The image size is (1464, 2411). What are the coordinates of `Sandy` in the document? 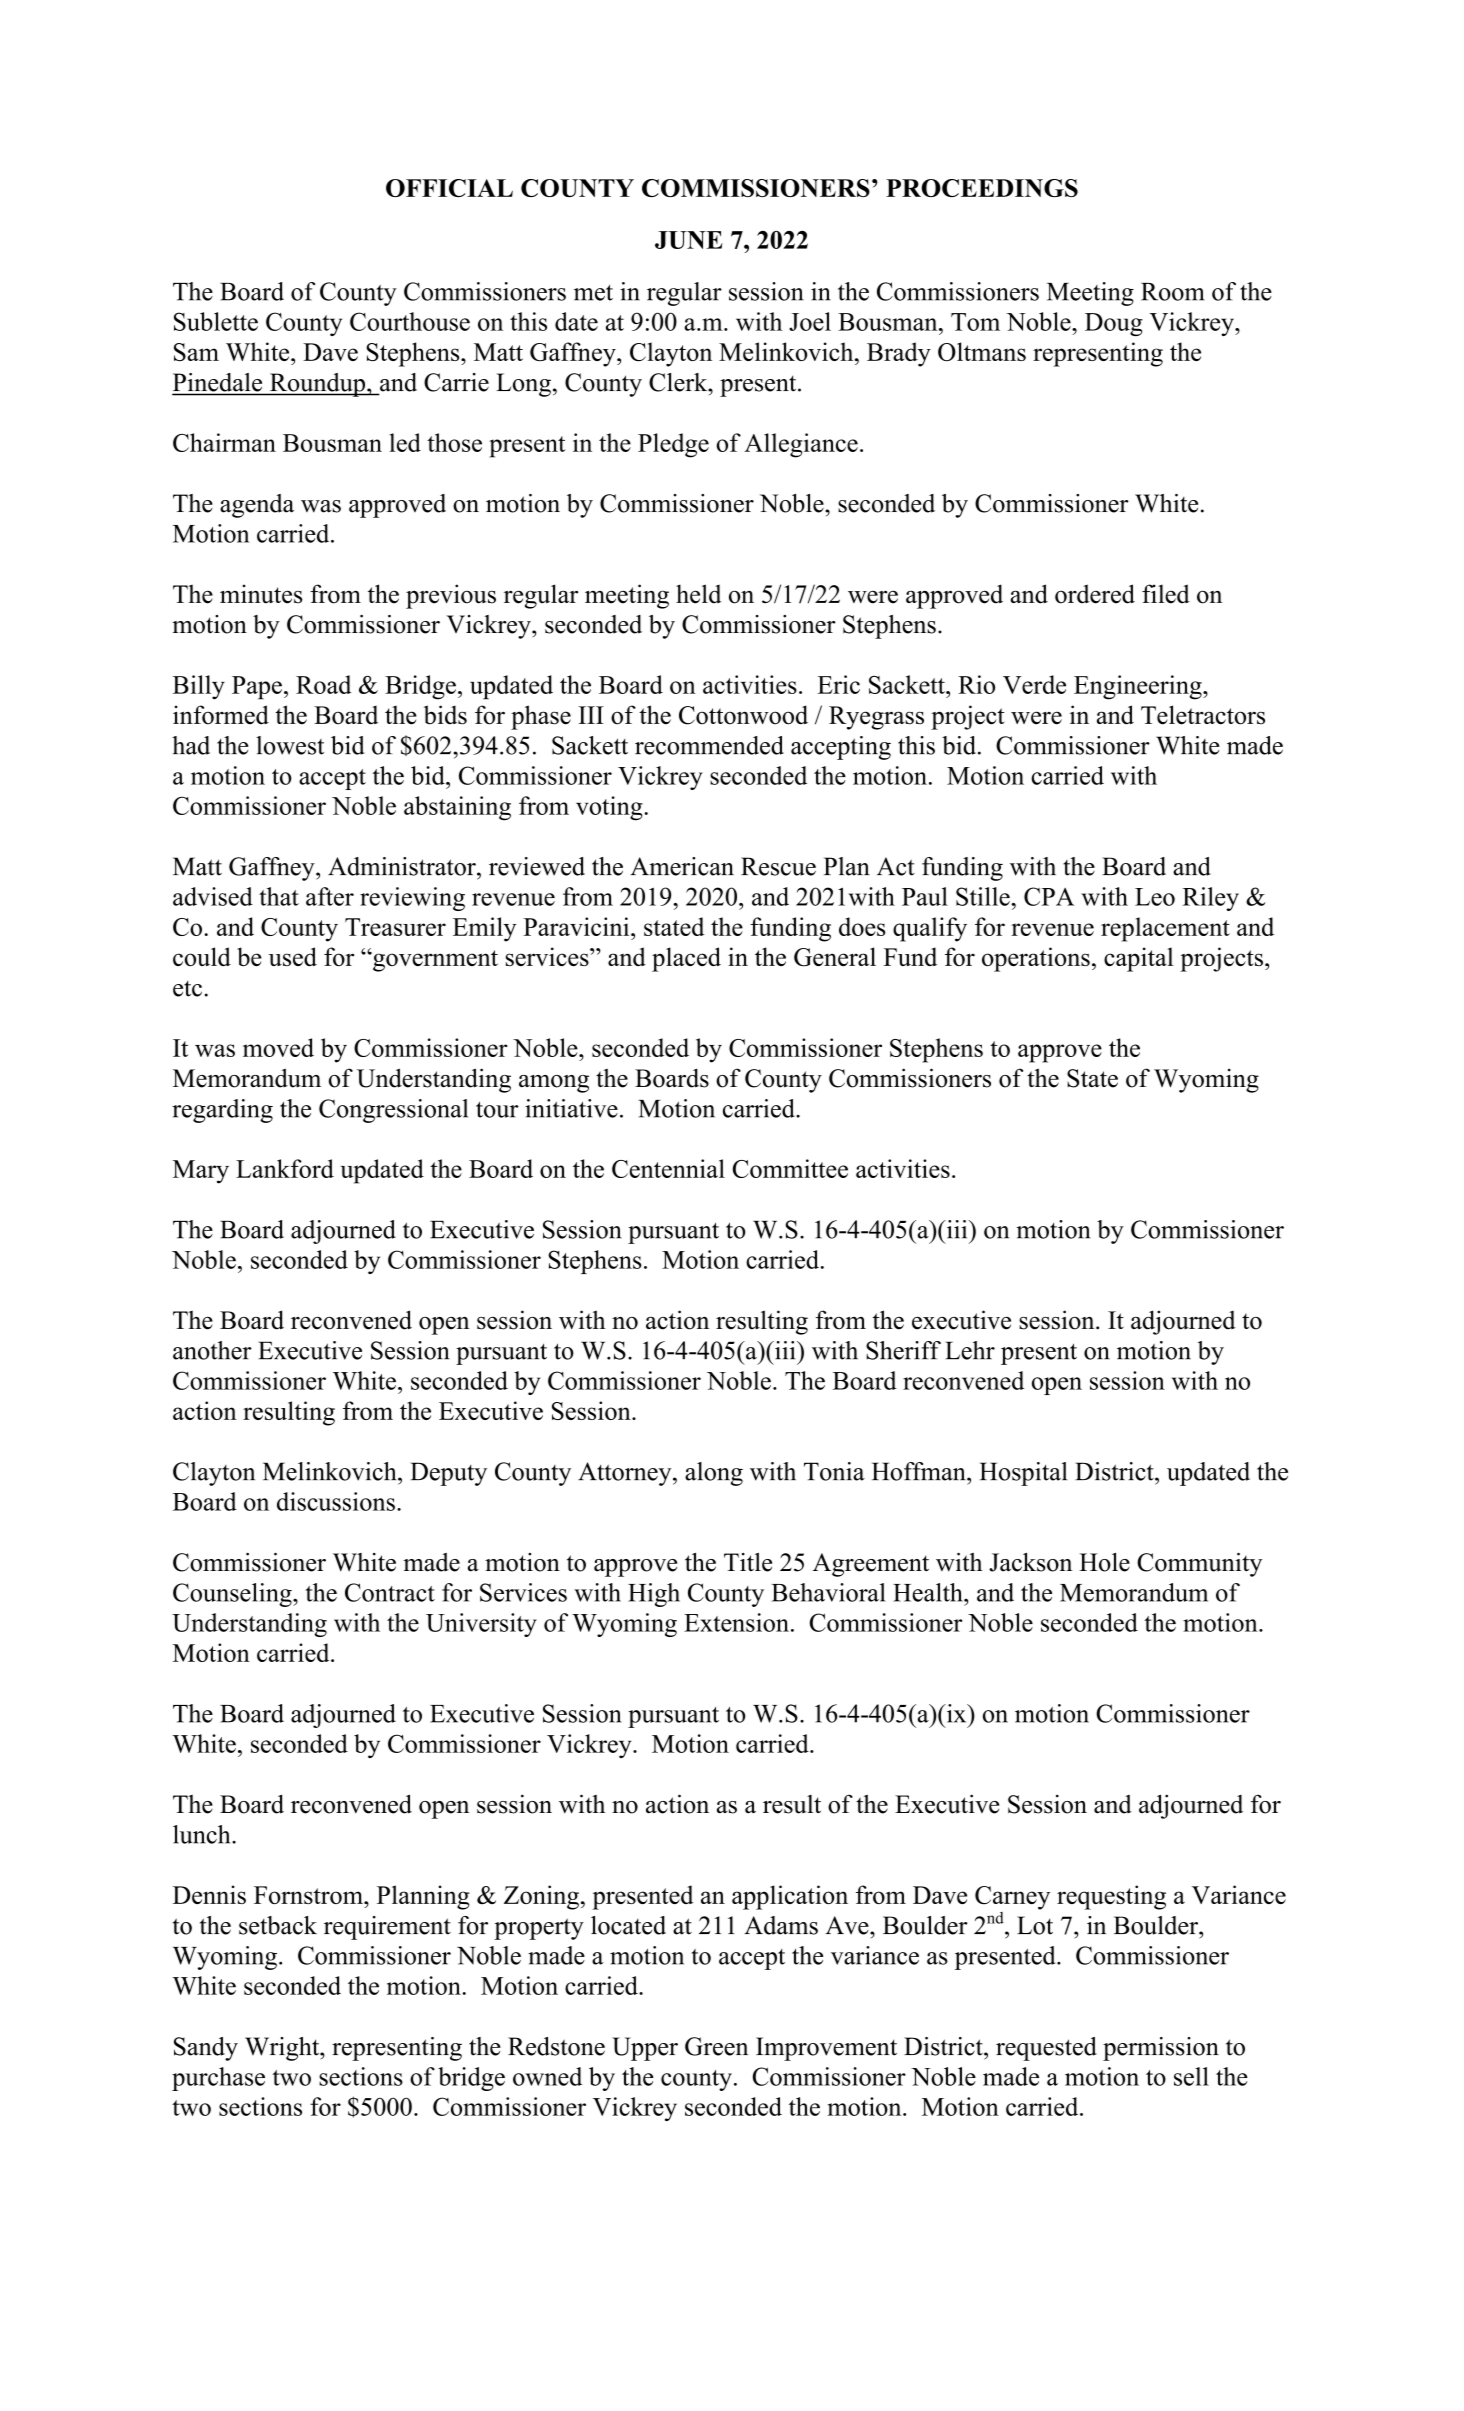 It's located at (206, 2049).
